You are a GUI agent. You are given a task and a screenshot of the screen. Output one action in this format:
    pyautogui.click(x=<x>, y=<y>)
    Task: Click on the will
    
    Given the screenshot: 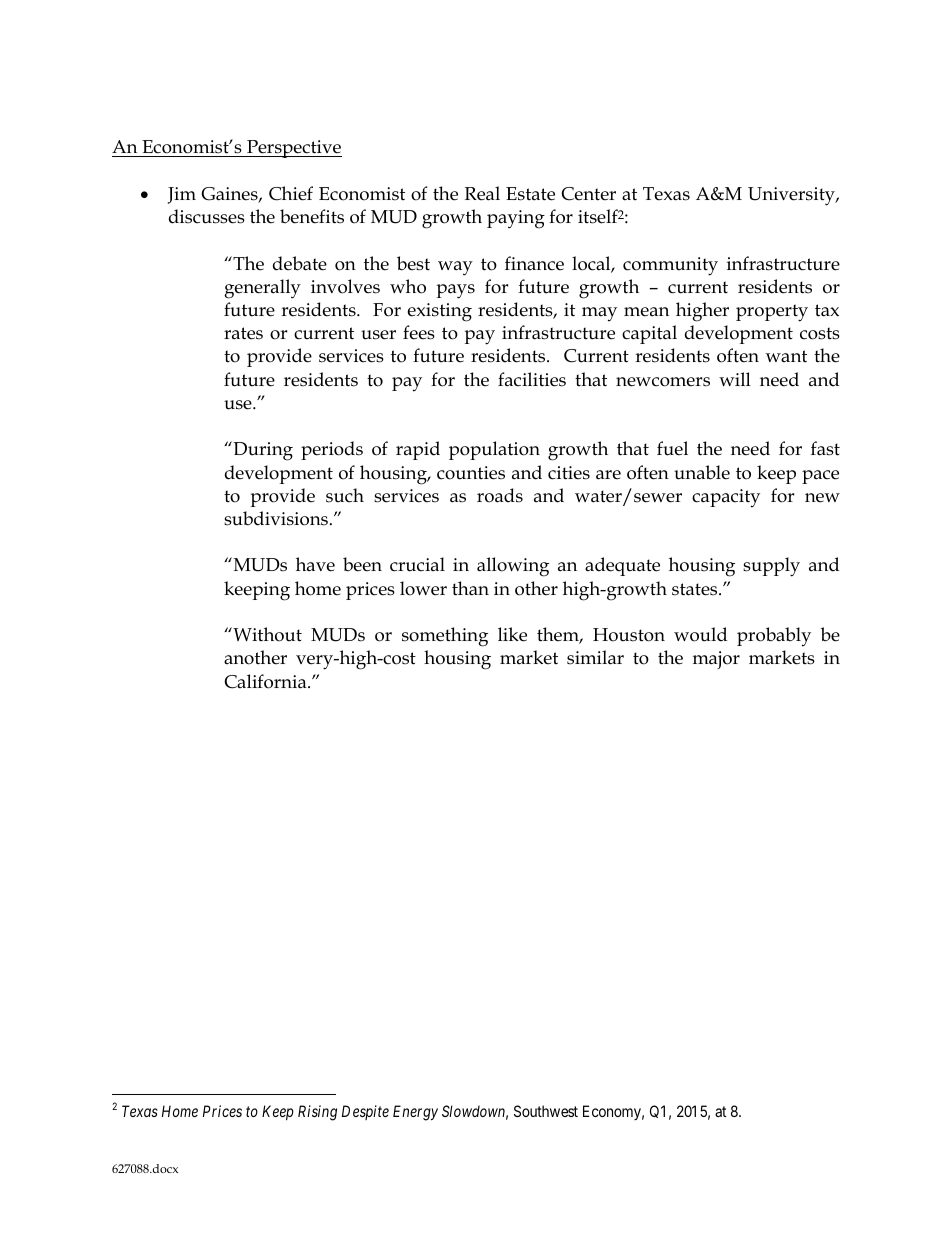 What is the action you would take?
    pyautogui.click(x=735, y=379)
